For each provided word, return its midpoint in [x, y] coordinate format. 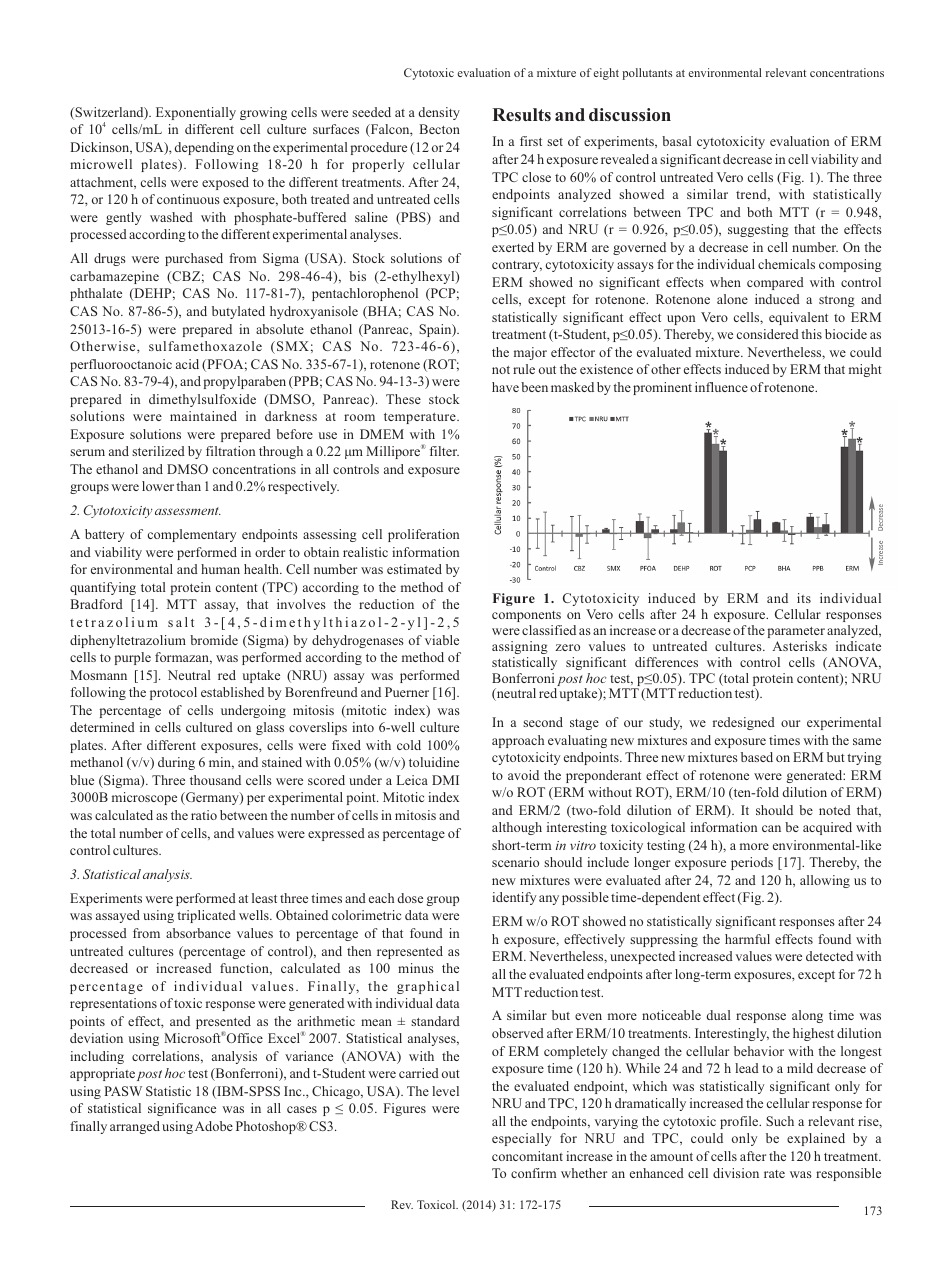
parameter [796, 632]
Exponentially [196, 113]
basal [676, 141]
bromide [214, 640]
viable [442, 640]
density [439, 113]
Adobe [214, 1126]
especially [521, 1139]
